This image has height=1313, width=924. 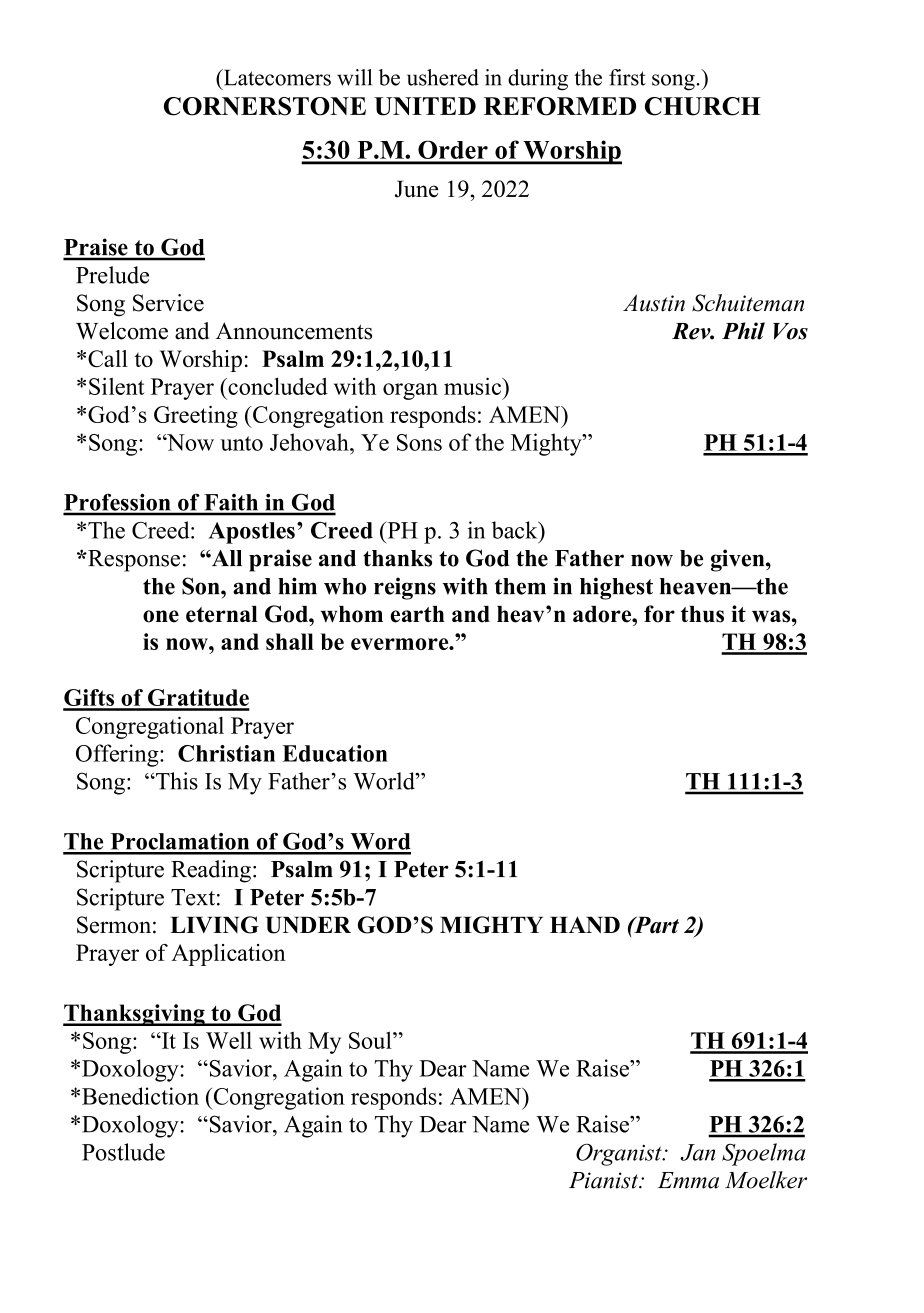 What do you see at coordinates (425, 106) in the image?
I see `UNITED` at bounding box center [425, 106].
